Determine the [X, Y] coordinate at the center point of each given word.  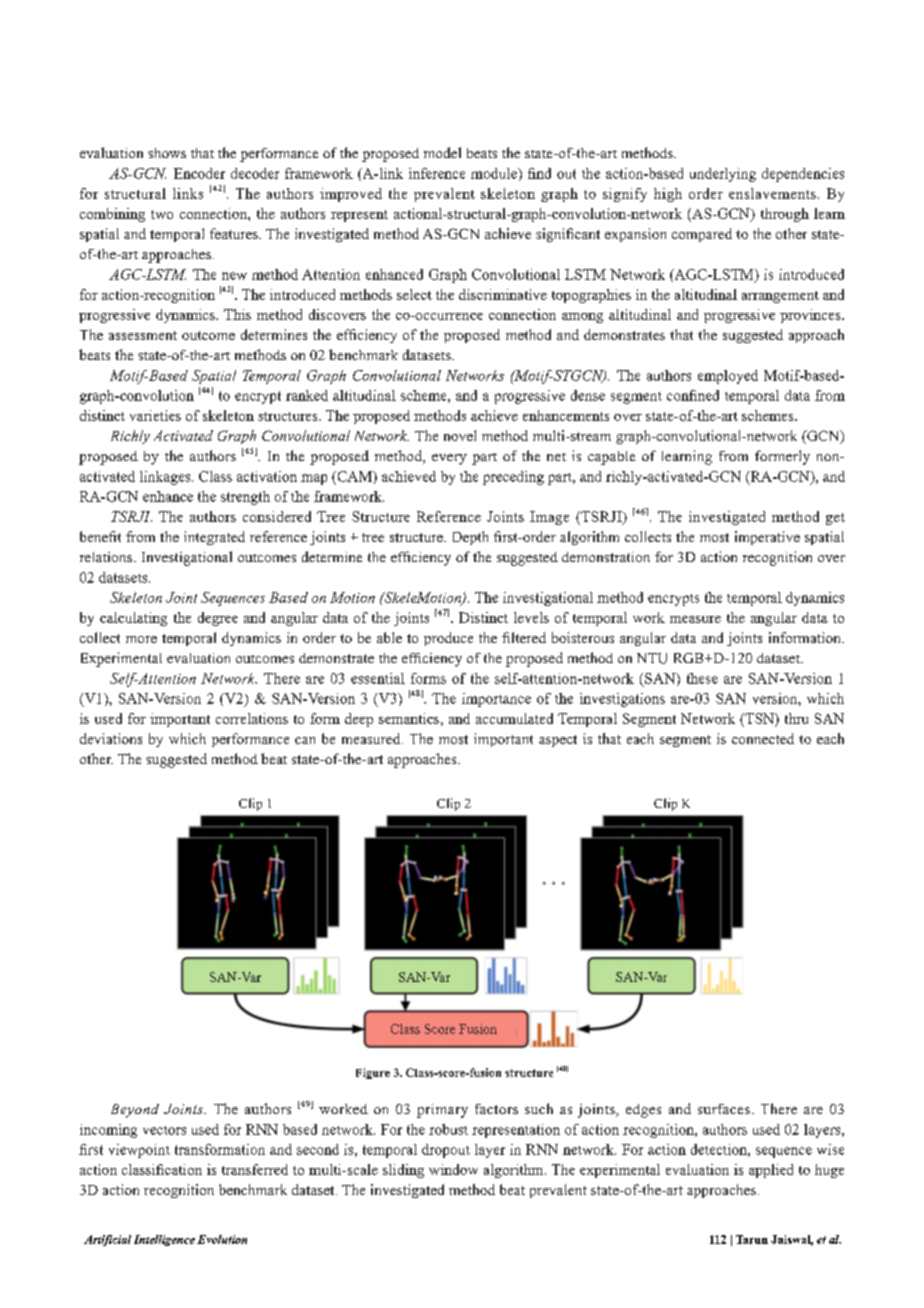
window [453, 1169]
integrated [214, 538]
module [495, 173]
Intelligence [164, 1240]
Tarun [752, 1239]
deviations [111, 738]
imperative [767, 538]
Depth [470, 538]
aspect [558, 741]
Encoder [199, 173]
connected [763, 738]
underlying [723, 175]
